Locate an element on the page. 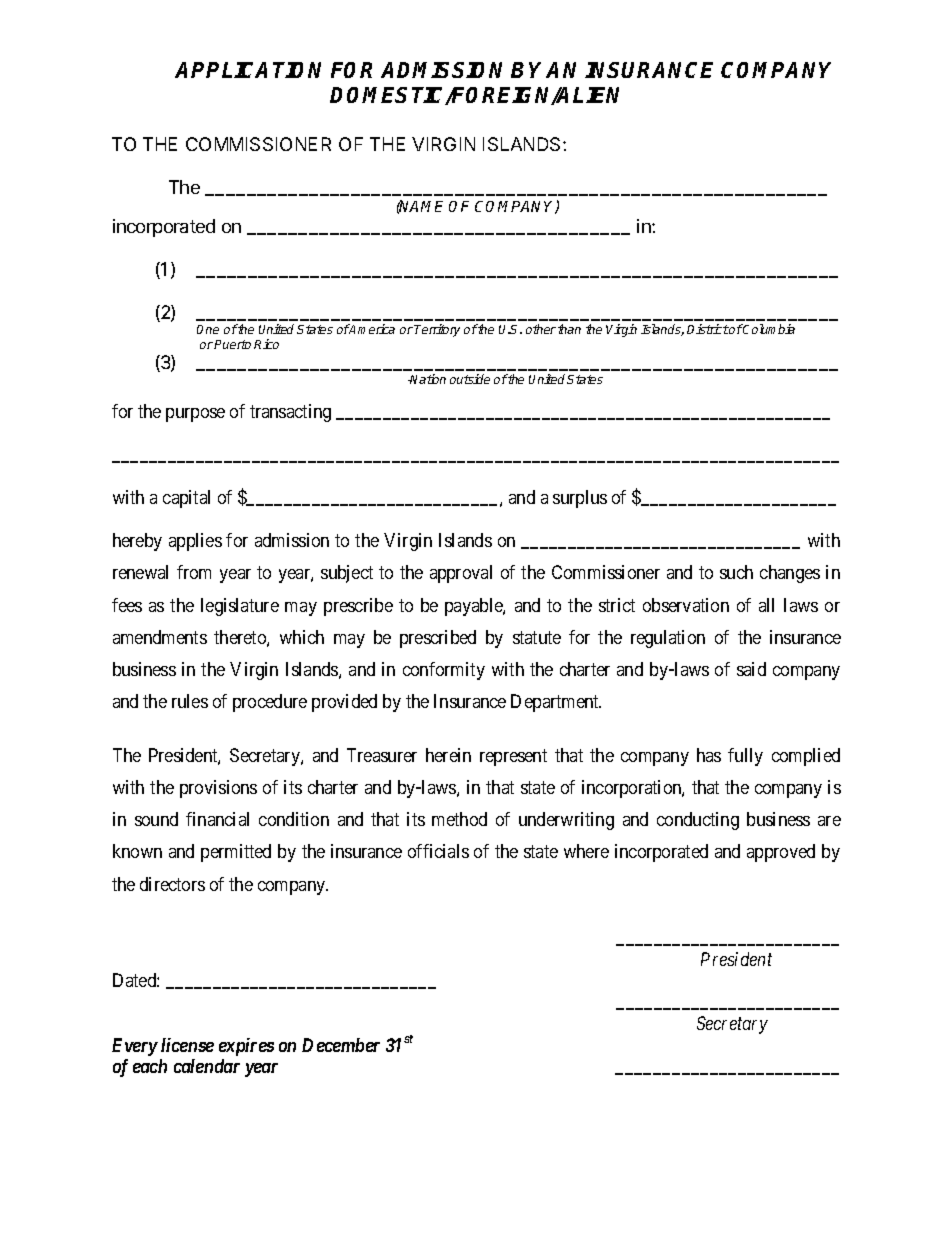 This page has width=952, height=1233. said is located at coordinates (751, 669).
